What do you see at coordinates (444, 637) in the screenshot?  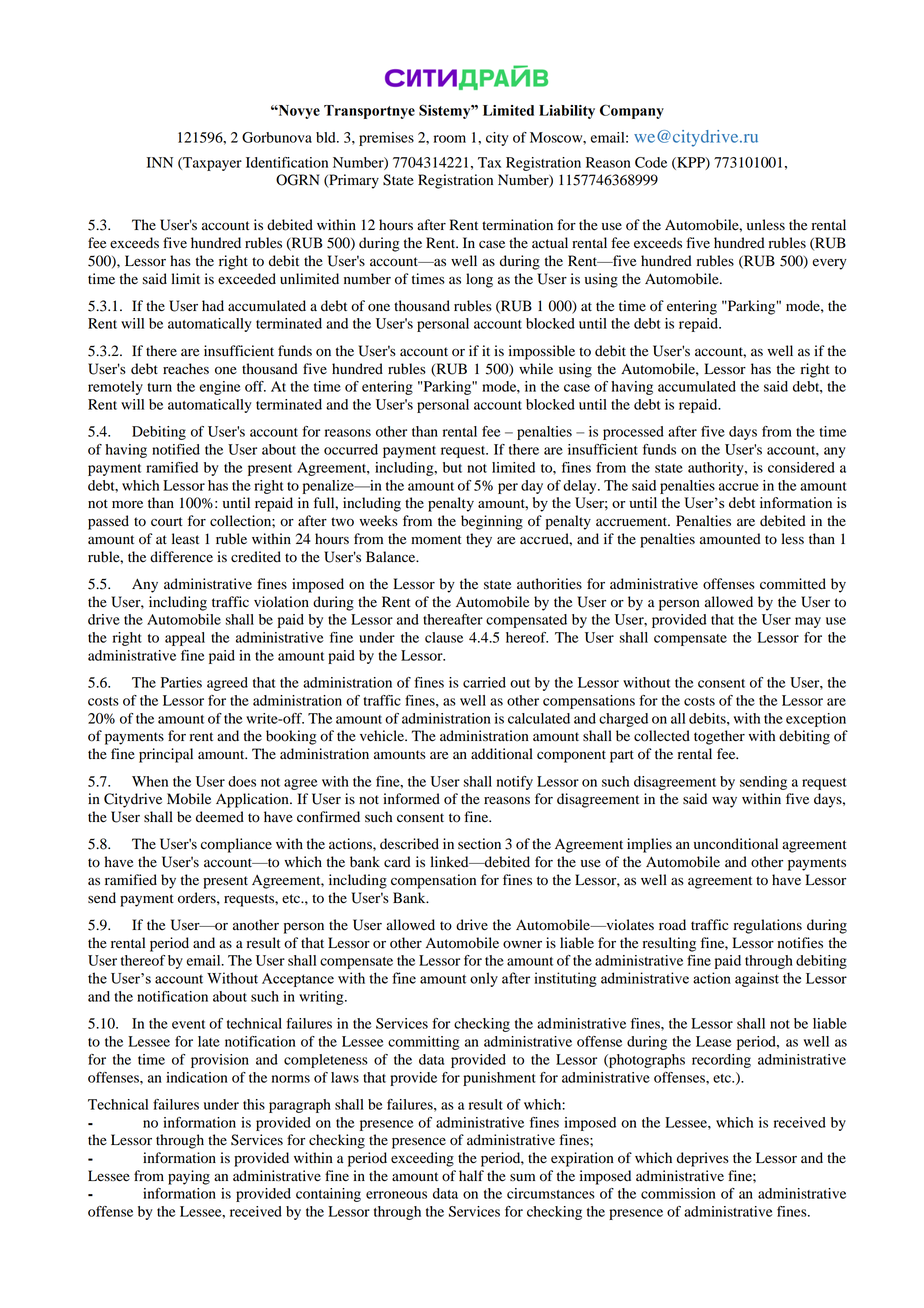 I see `clause` at bounding box center [444, 637].
